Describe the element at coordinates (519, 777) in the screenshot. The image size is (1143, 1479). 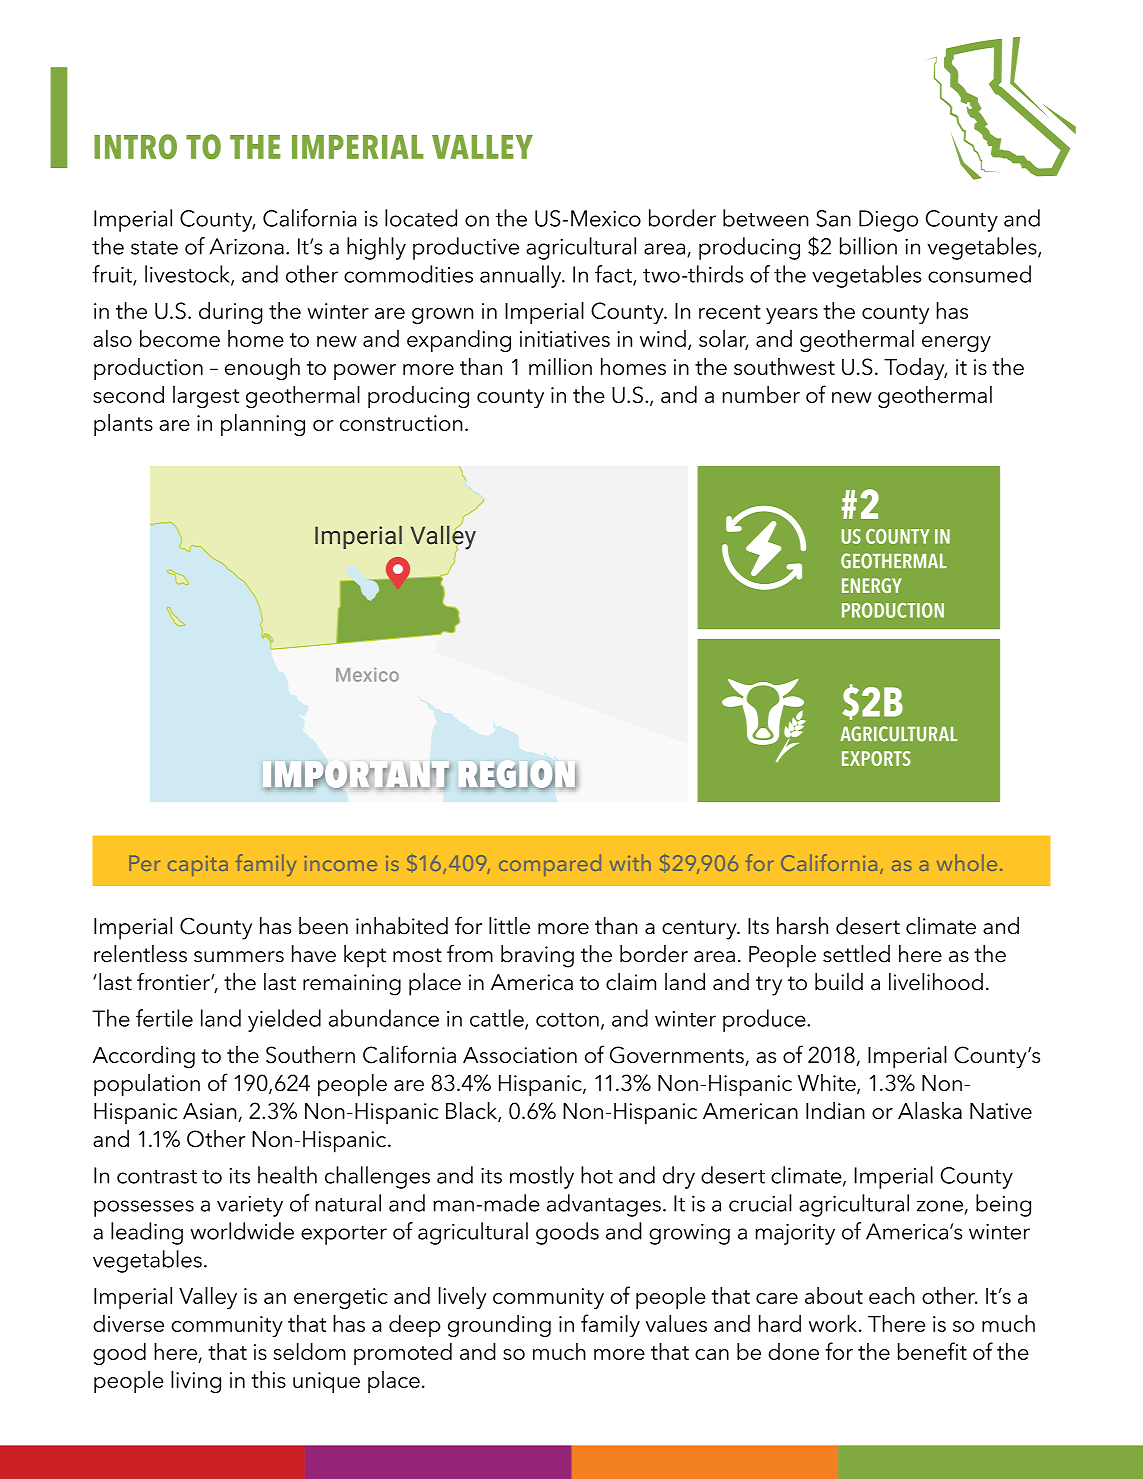
I see `region` at that location.
